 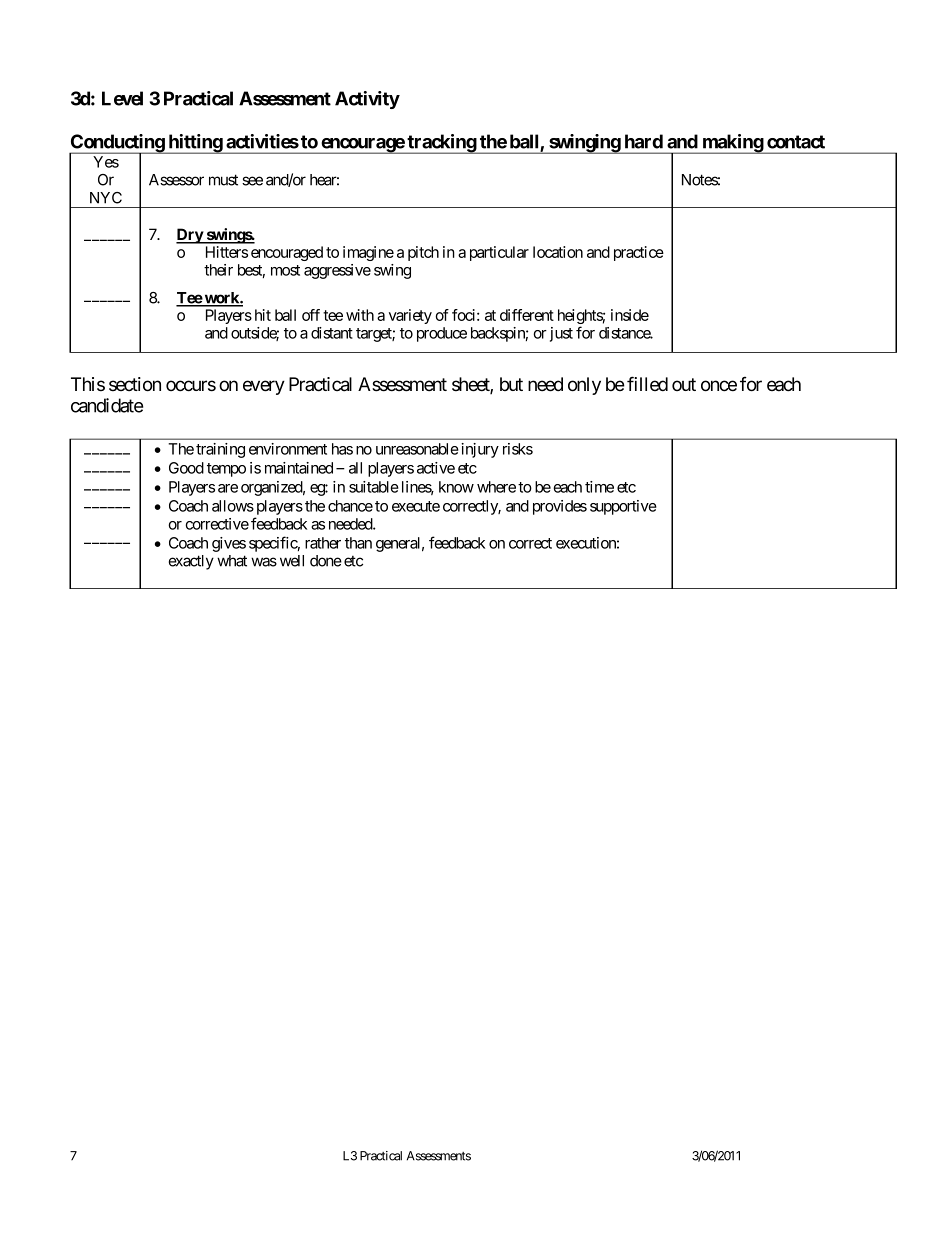 What do you see at coordinates (122, 98) in the screenshot?
I see `Level` at bounding box center [122, 98].
